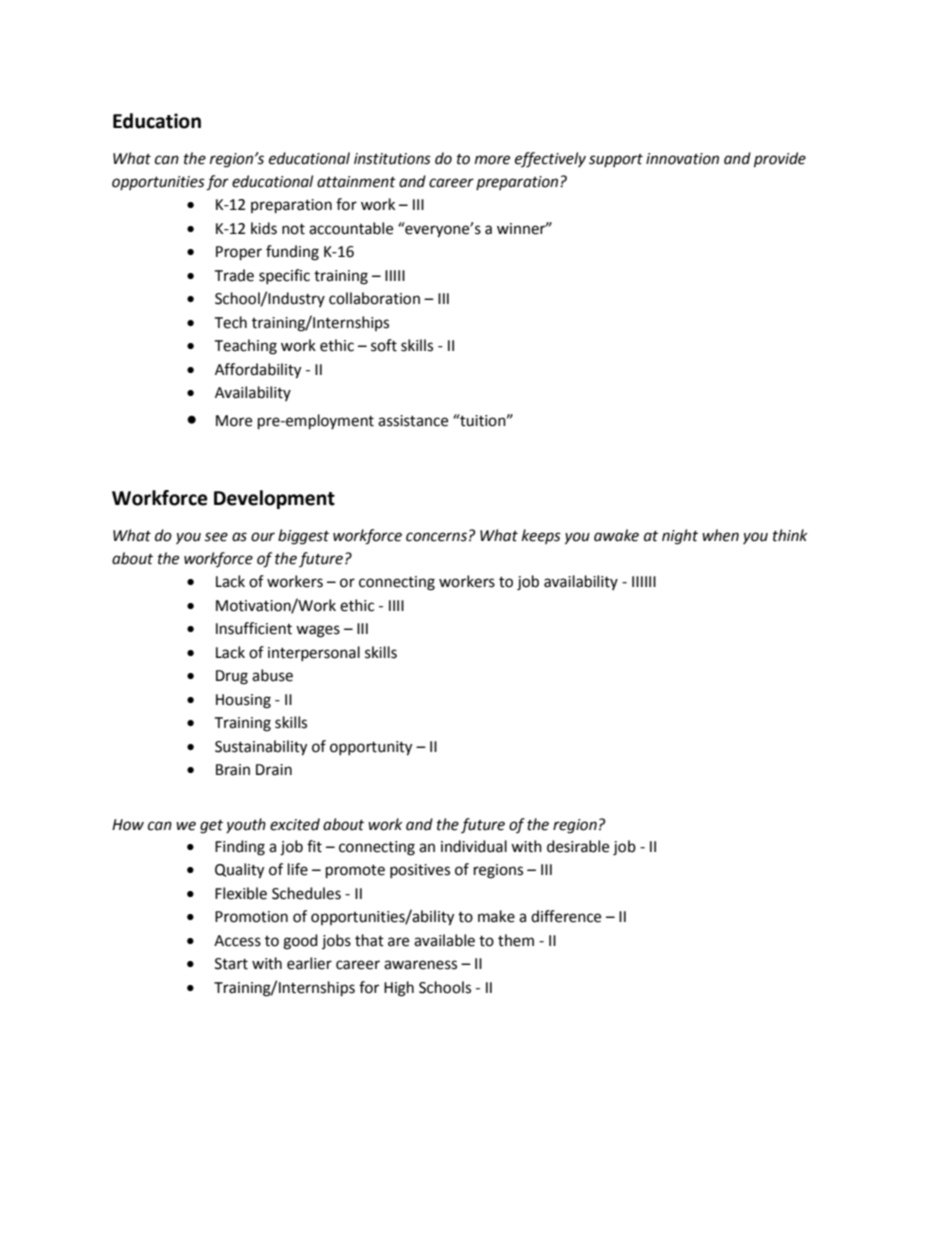  Describe the element at coordinates (720, 535) in the page. I see `when` at that location.
